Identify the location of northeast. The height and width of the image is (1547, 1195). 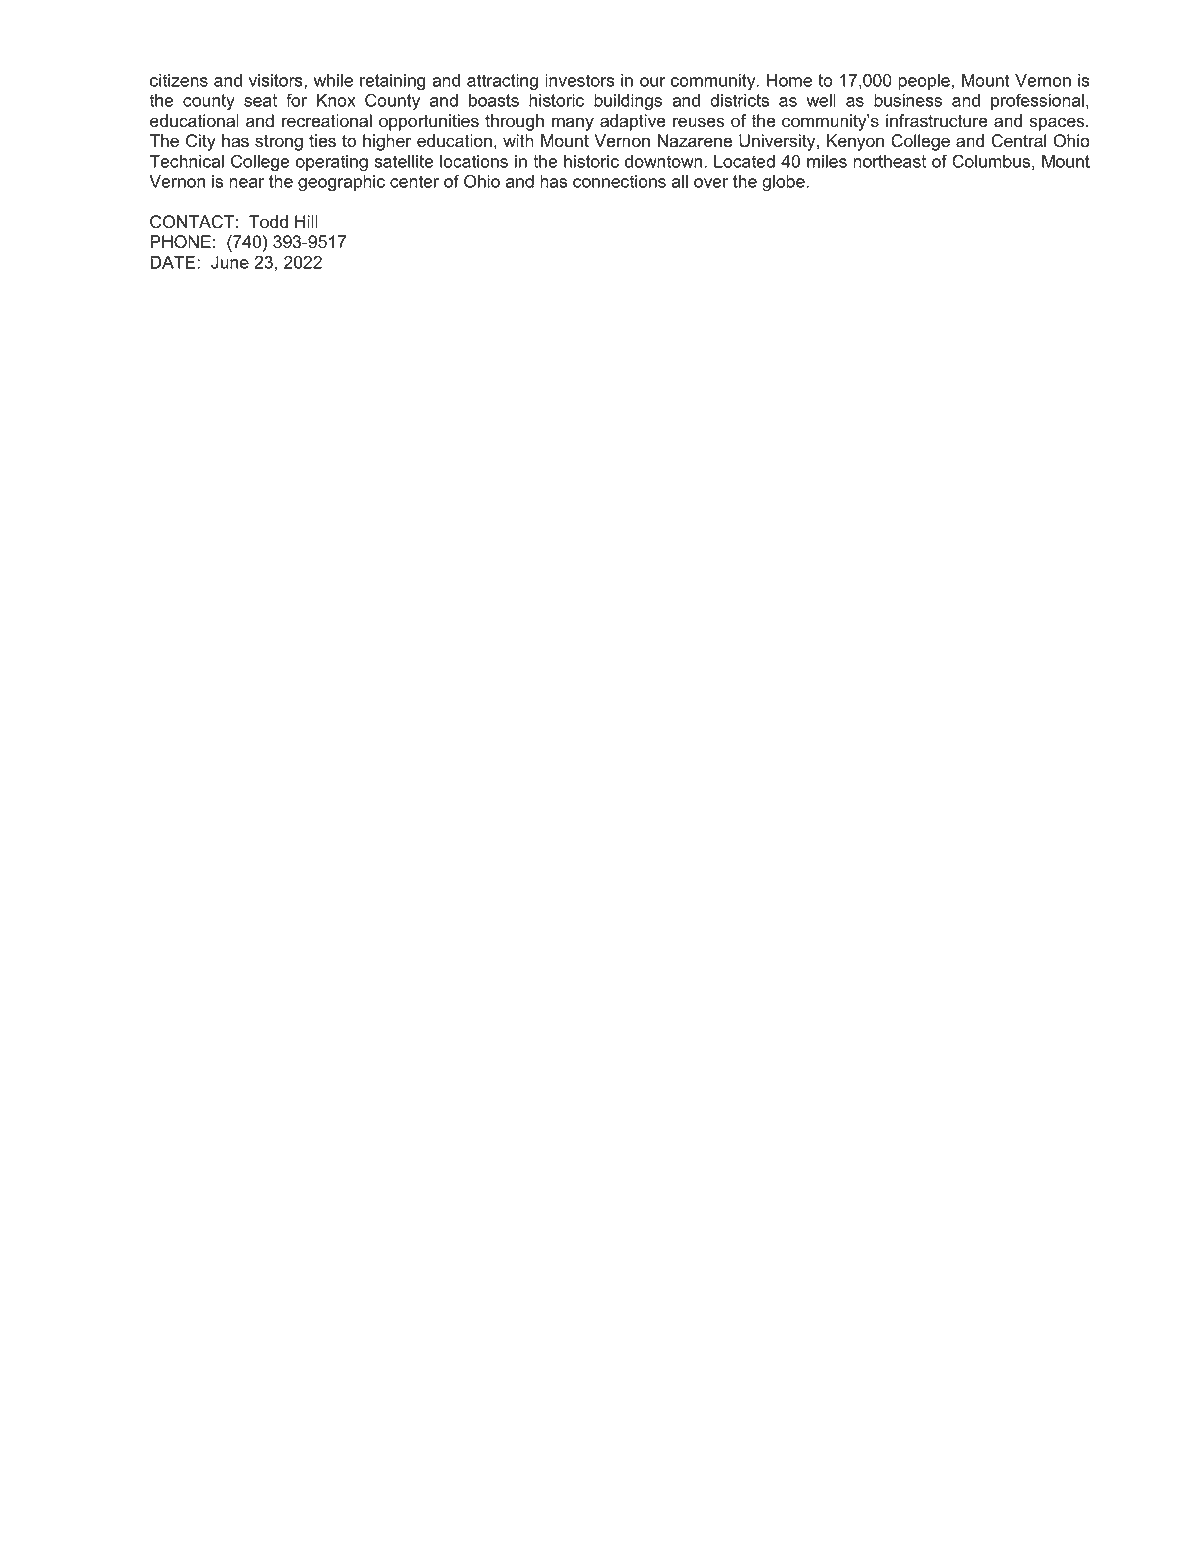
(889, 161).
